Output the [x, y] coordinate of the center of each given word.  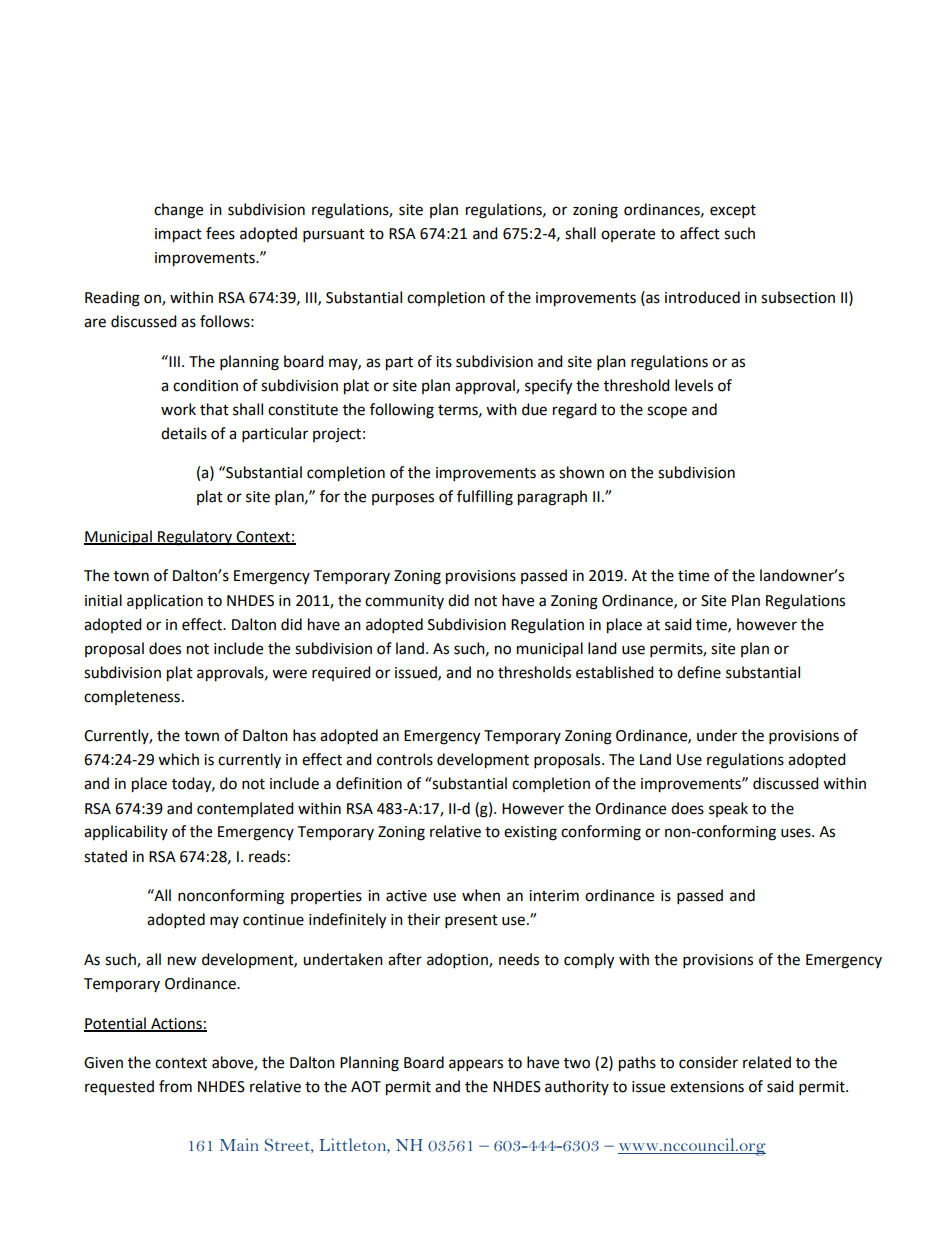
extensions [707, 1087]
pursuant [334, 236]
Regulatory [195, 538]
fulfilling [485, 498]
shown [581, 472]
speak [728, 809]
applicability [126, 832]
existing [530, 833]
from [175, 1086]
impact [178, 235]
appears [476, 1065]
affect [700, 233]
